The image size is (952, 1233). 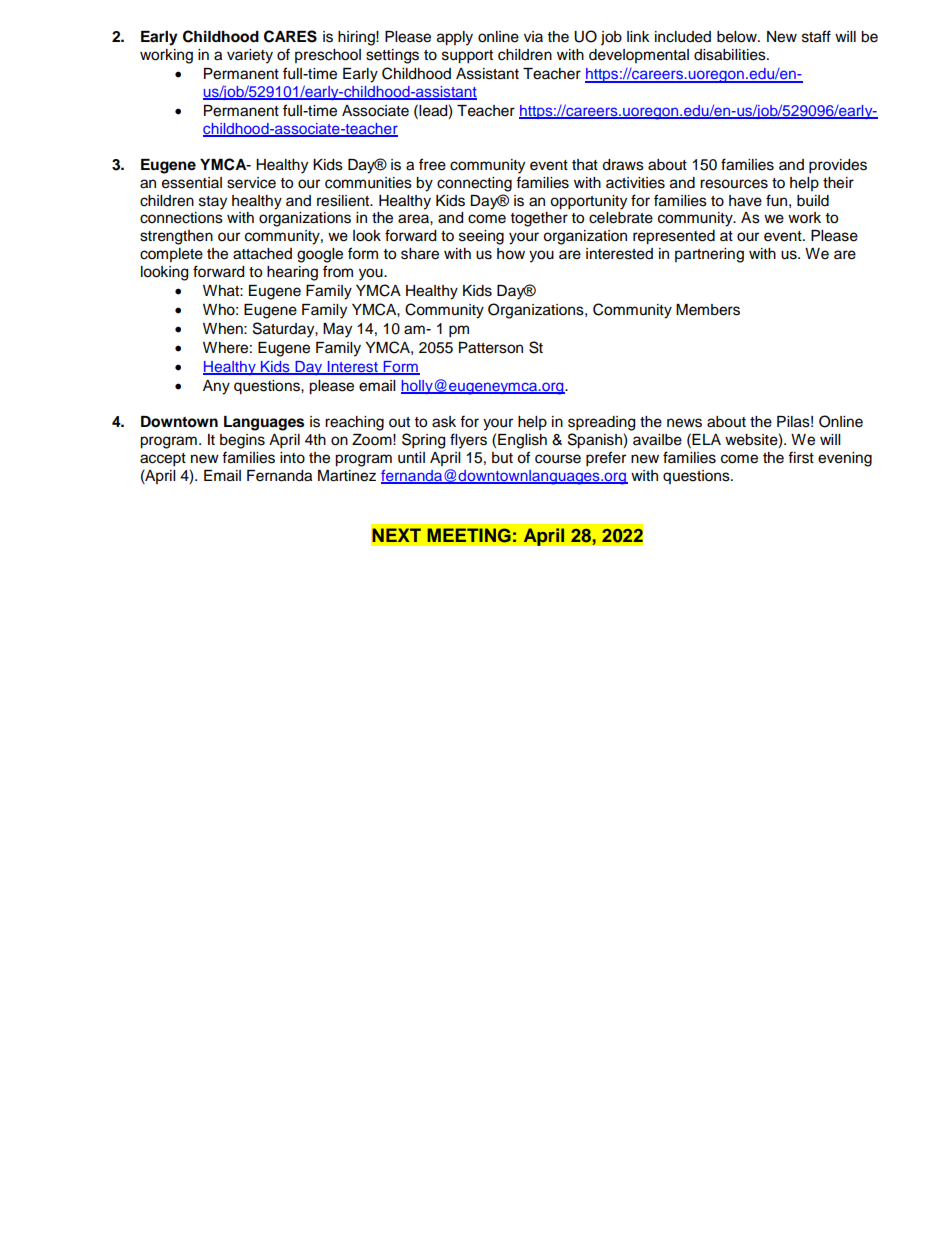 What do you see at coordinates (347, 476) in the page?
I see `Martinez` at bounding box center [347, 476].
